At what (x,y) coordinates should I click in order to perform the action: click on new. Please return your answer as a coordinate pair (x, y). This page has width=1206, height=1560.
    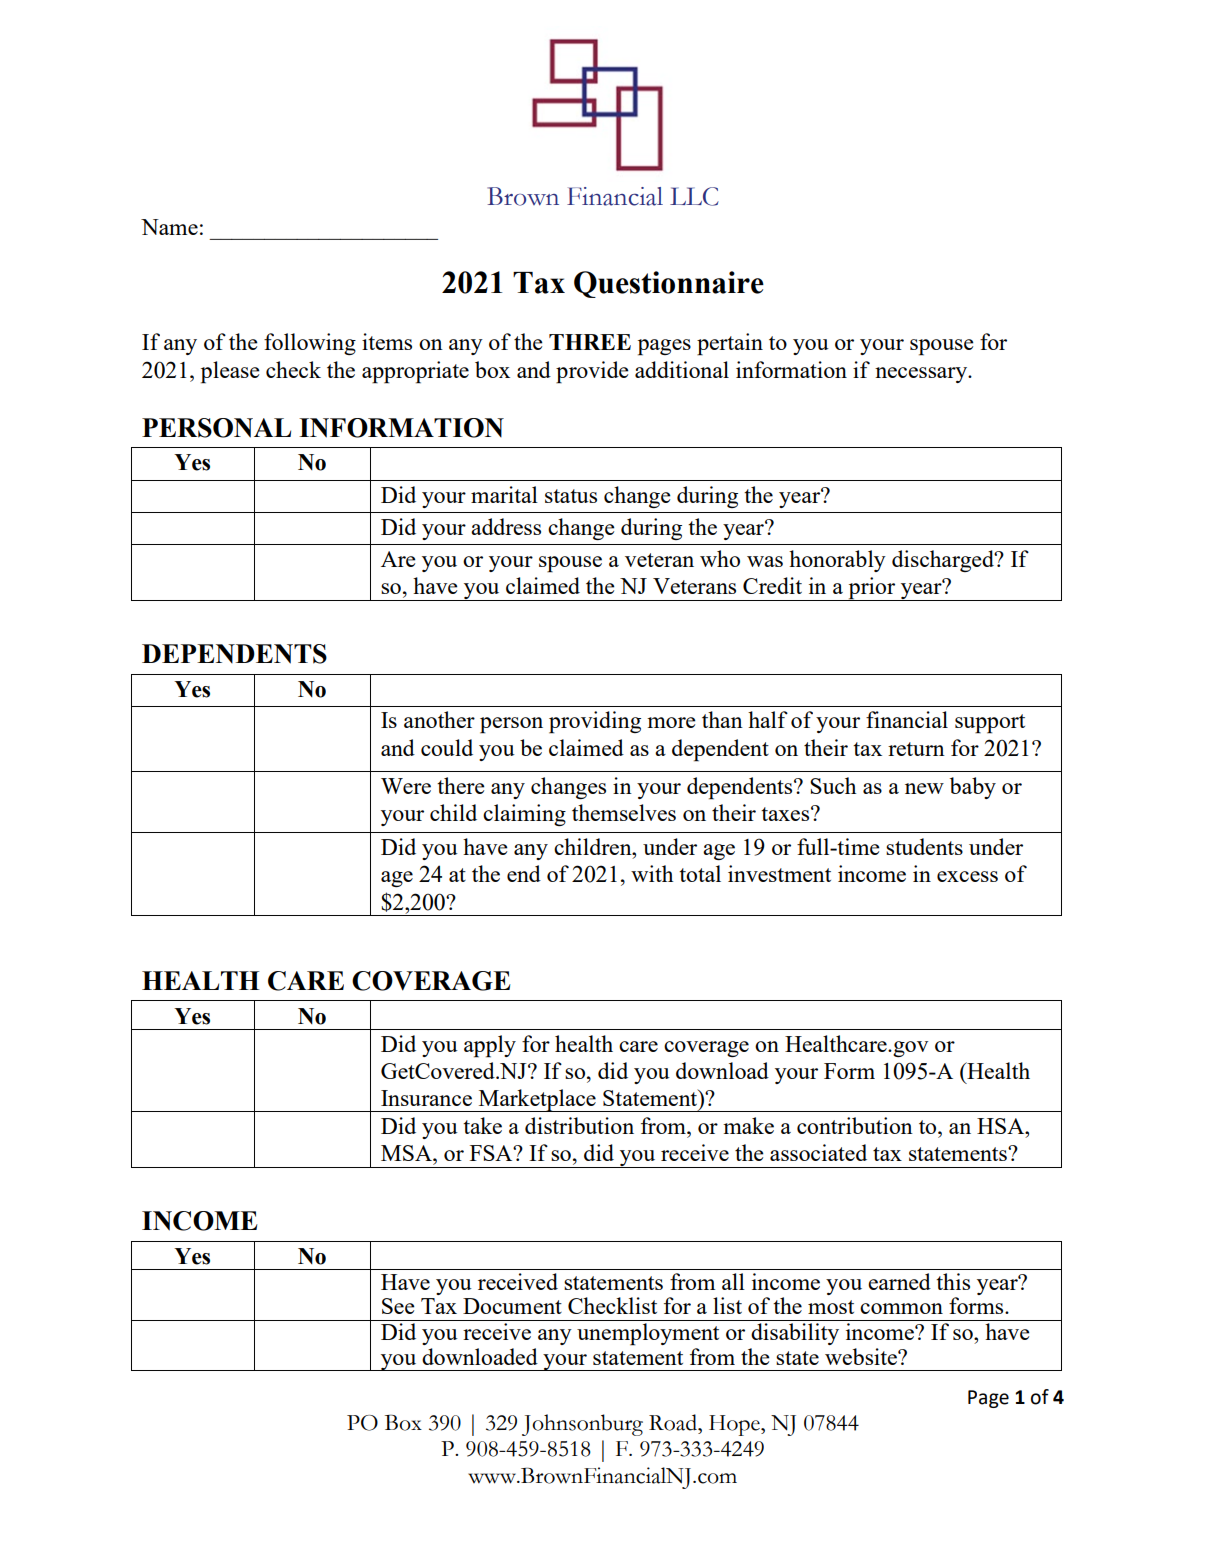
    Looking at the image, I should click on (924, 788).
